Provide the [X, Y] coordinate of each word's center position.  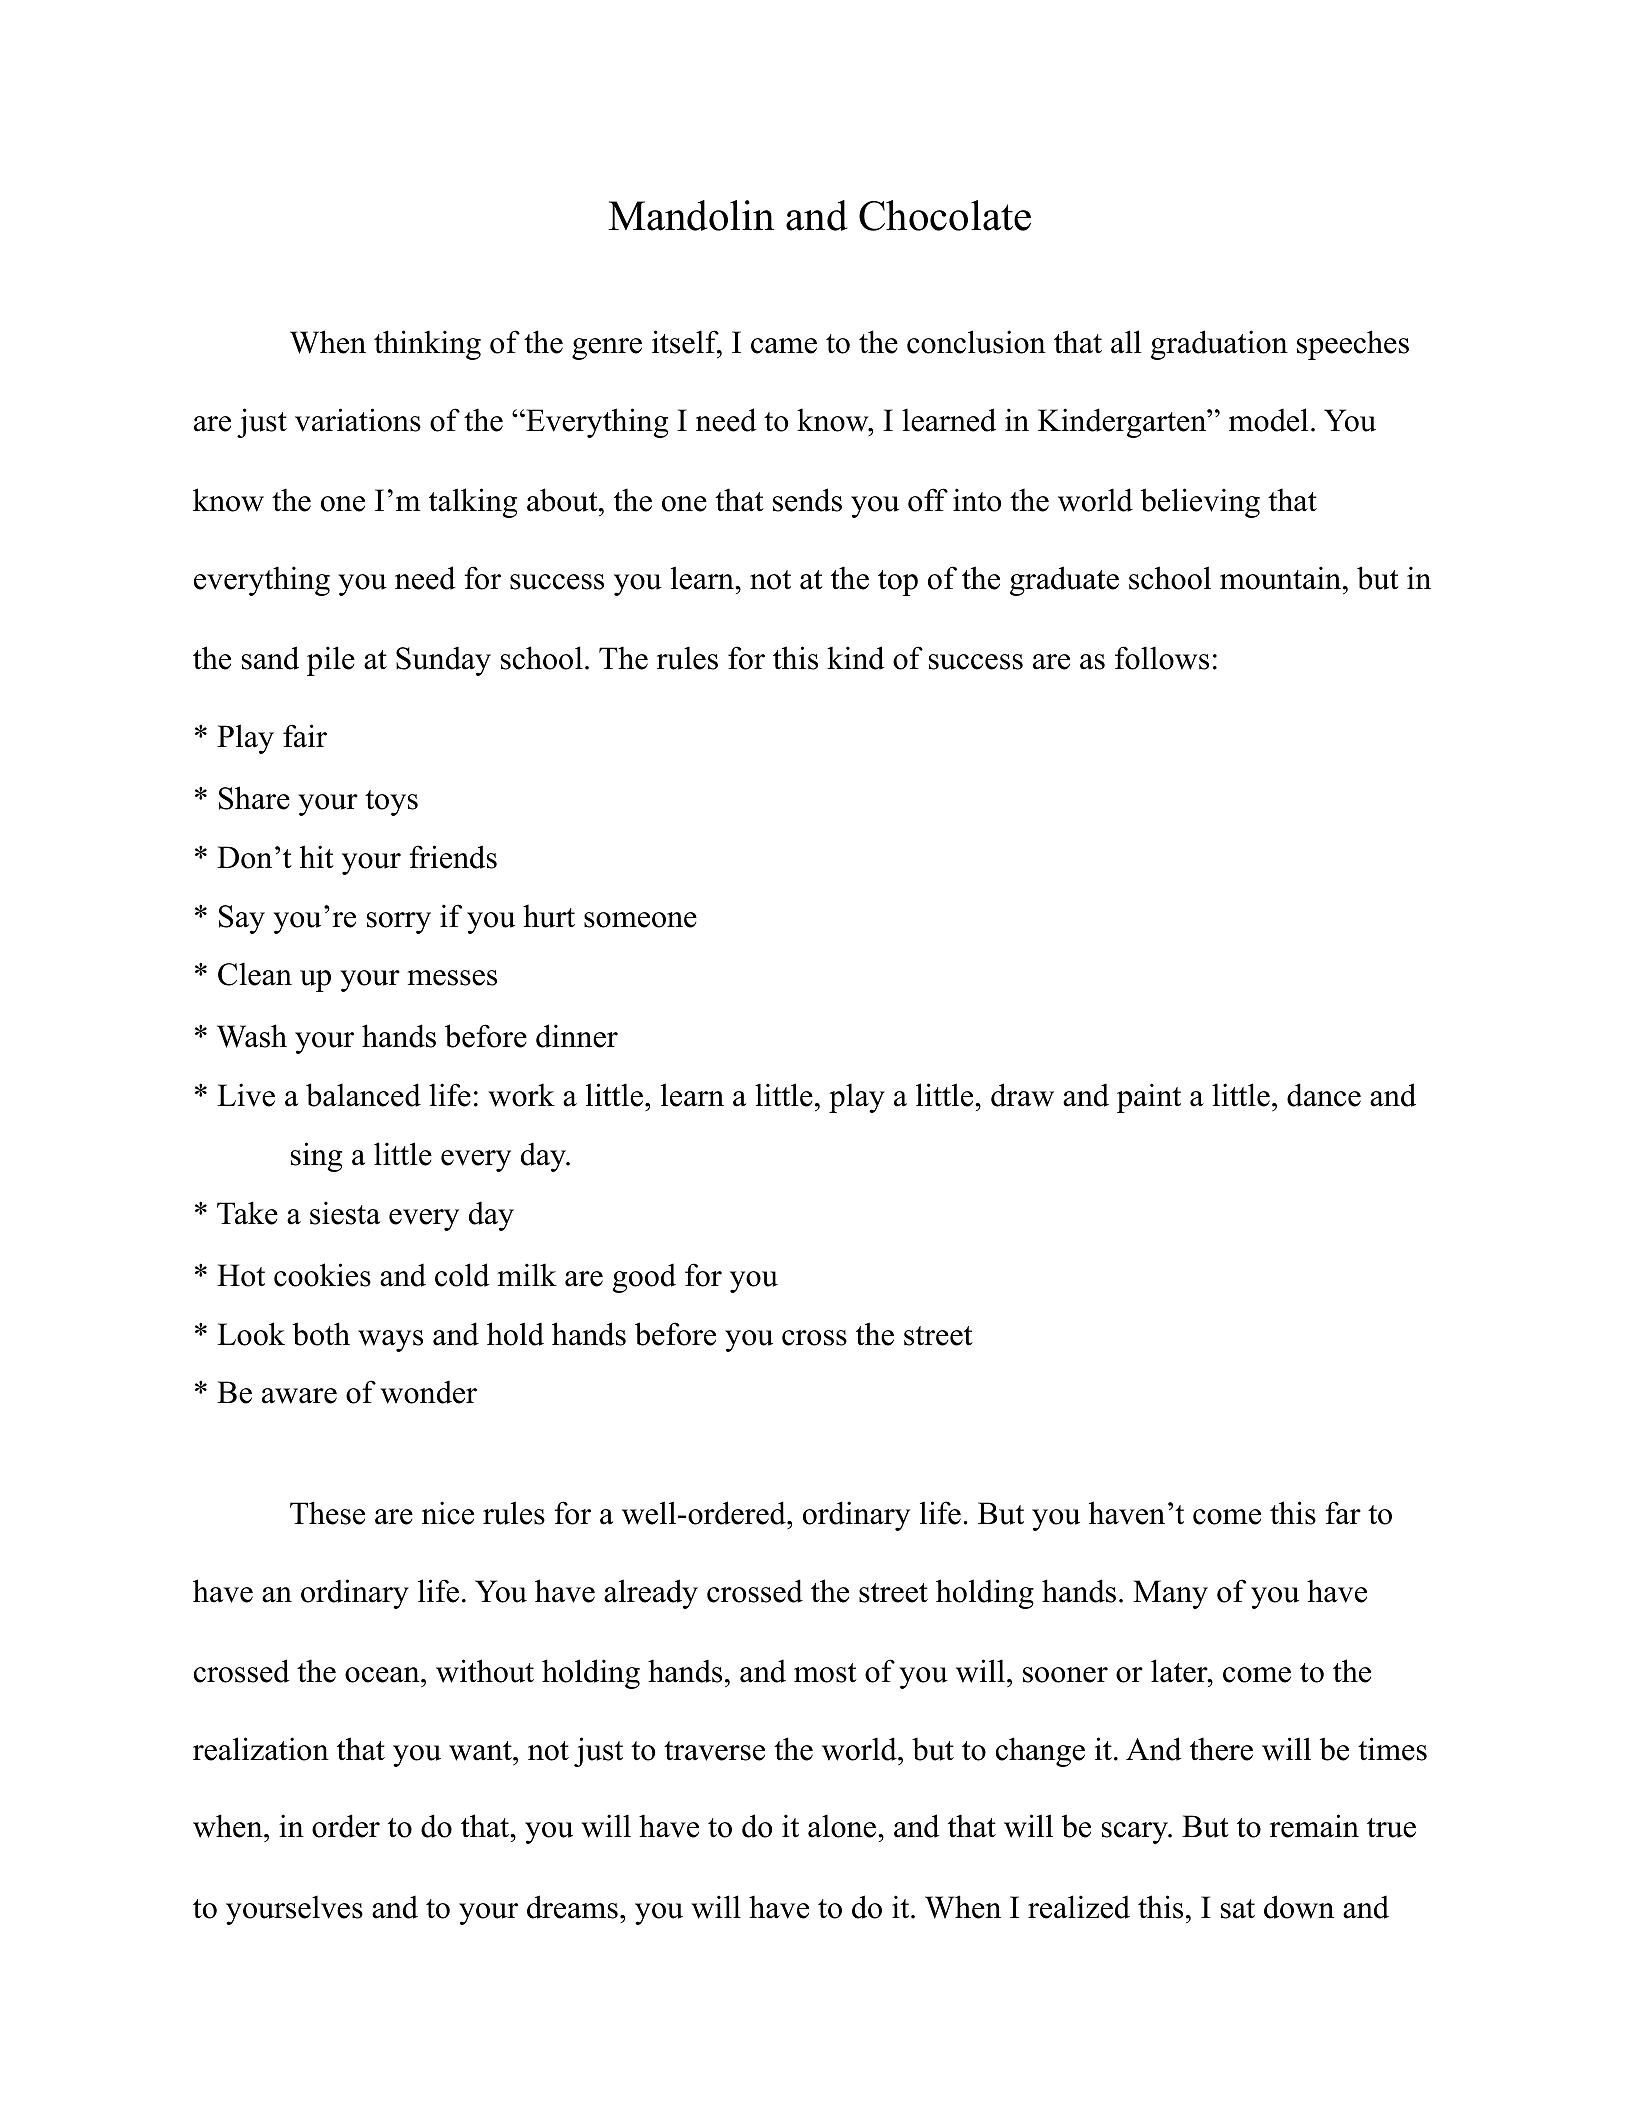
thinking [427, 345]
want [481, 1751]
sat [1238, 1909]
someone [640, 920]
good [644, 1278]
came [784, 346]
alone [843, 1826]
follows [1162, 658]
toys [391, 803]
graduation [1219, 345]
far [1343, 1513]
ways [390, 1341]
